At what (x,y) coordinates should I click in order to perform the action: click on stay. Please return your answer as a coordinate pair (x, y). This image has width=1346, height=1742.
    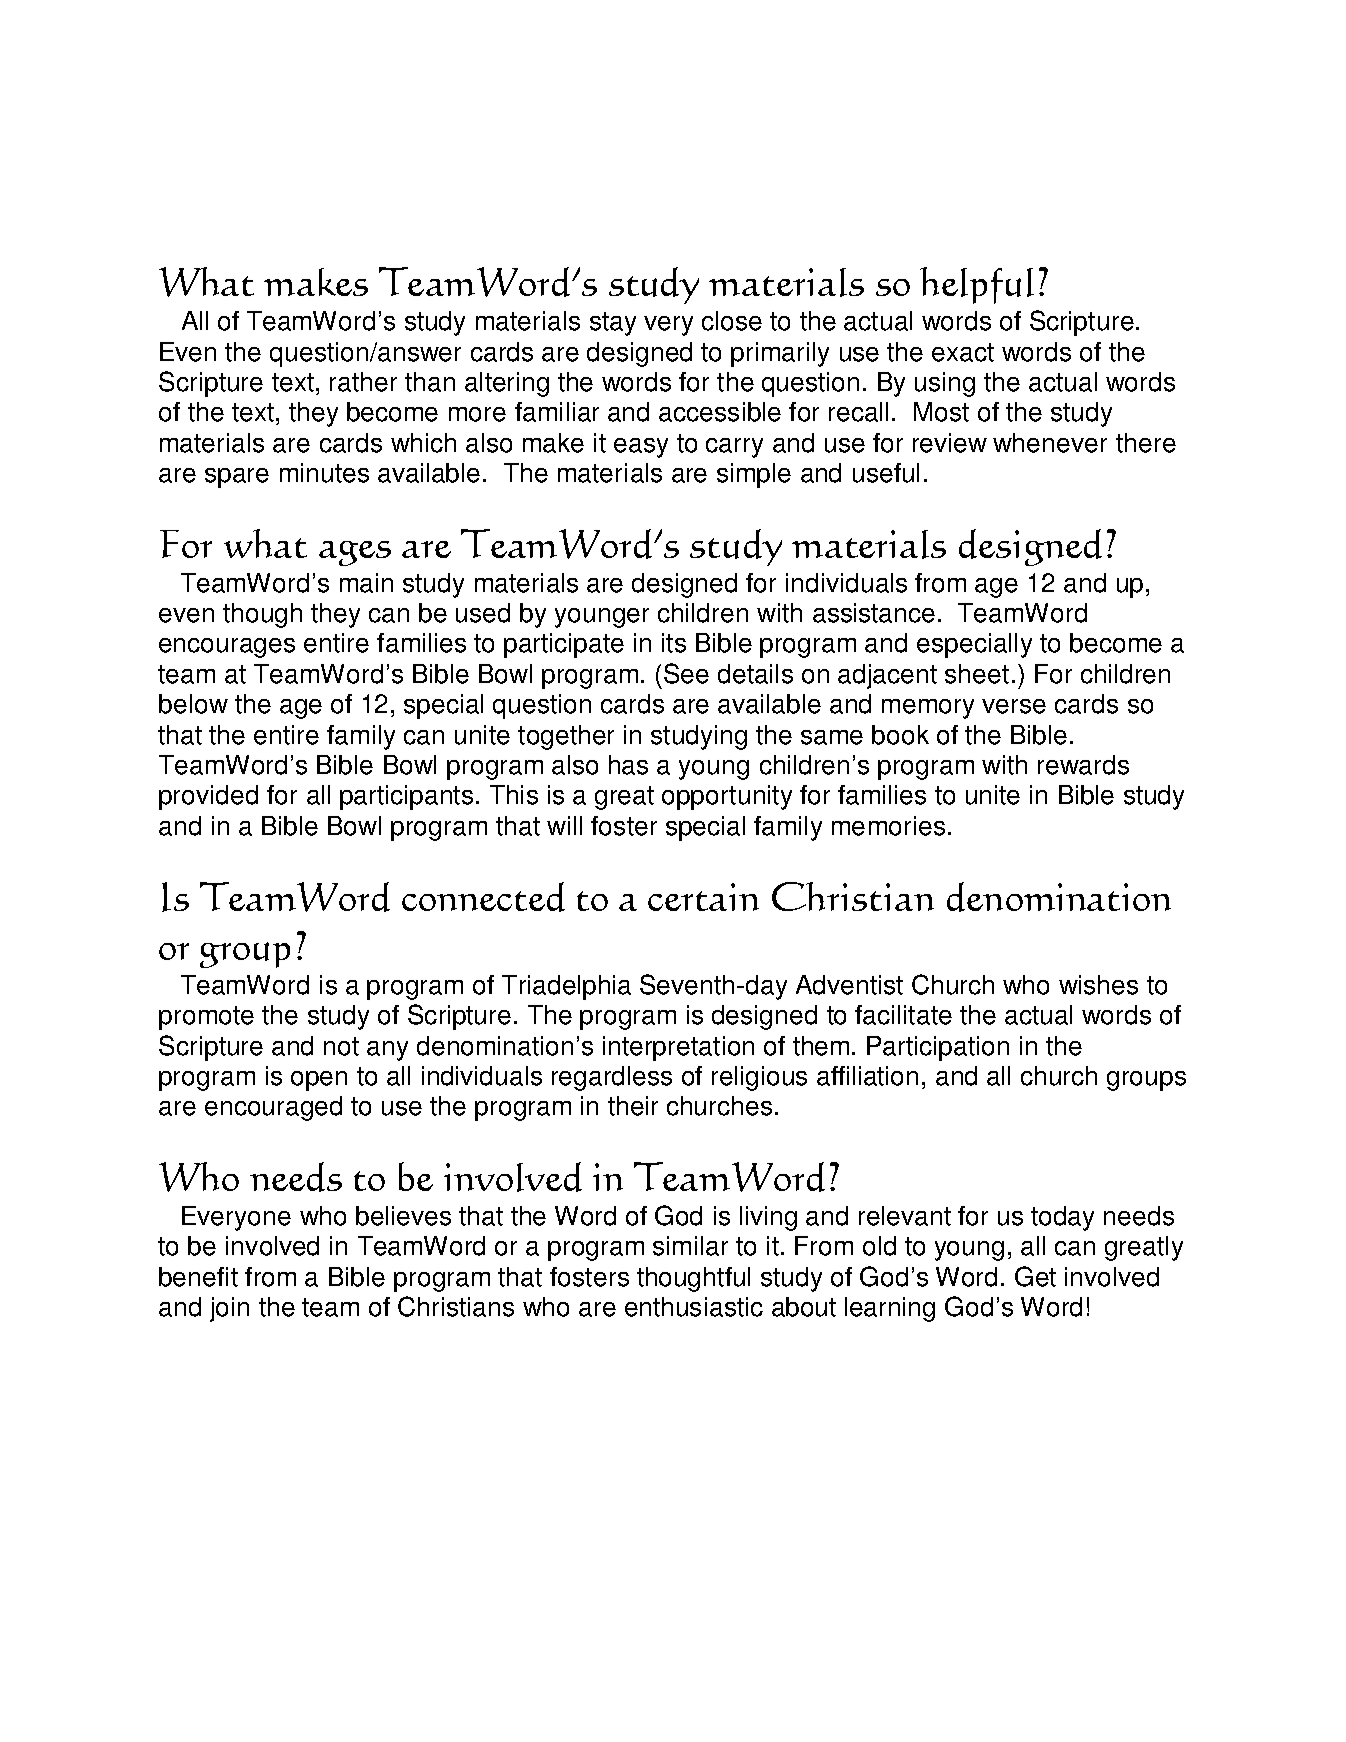
    Looking at the image, I should click on (613, 324).
